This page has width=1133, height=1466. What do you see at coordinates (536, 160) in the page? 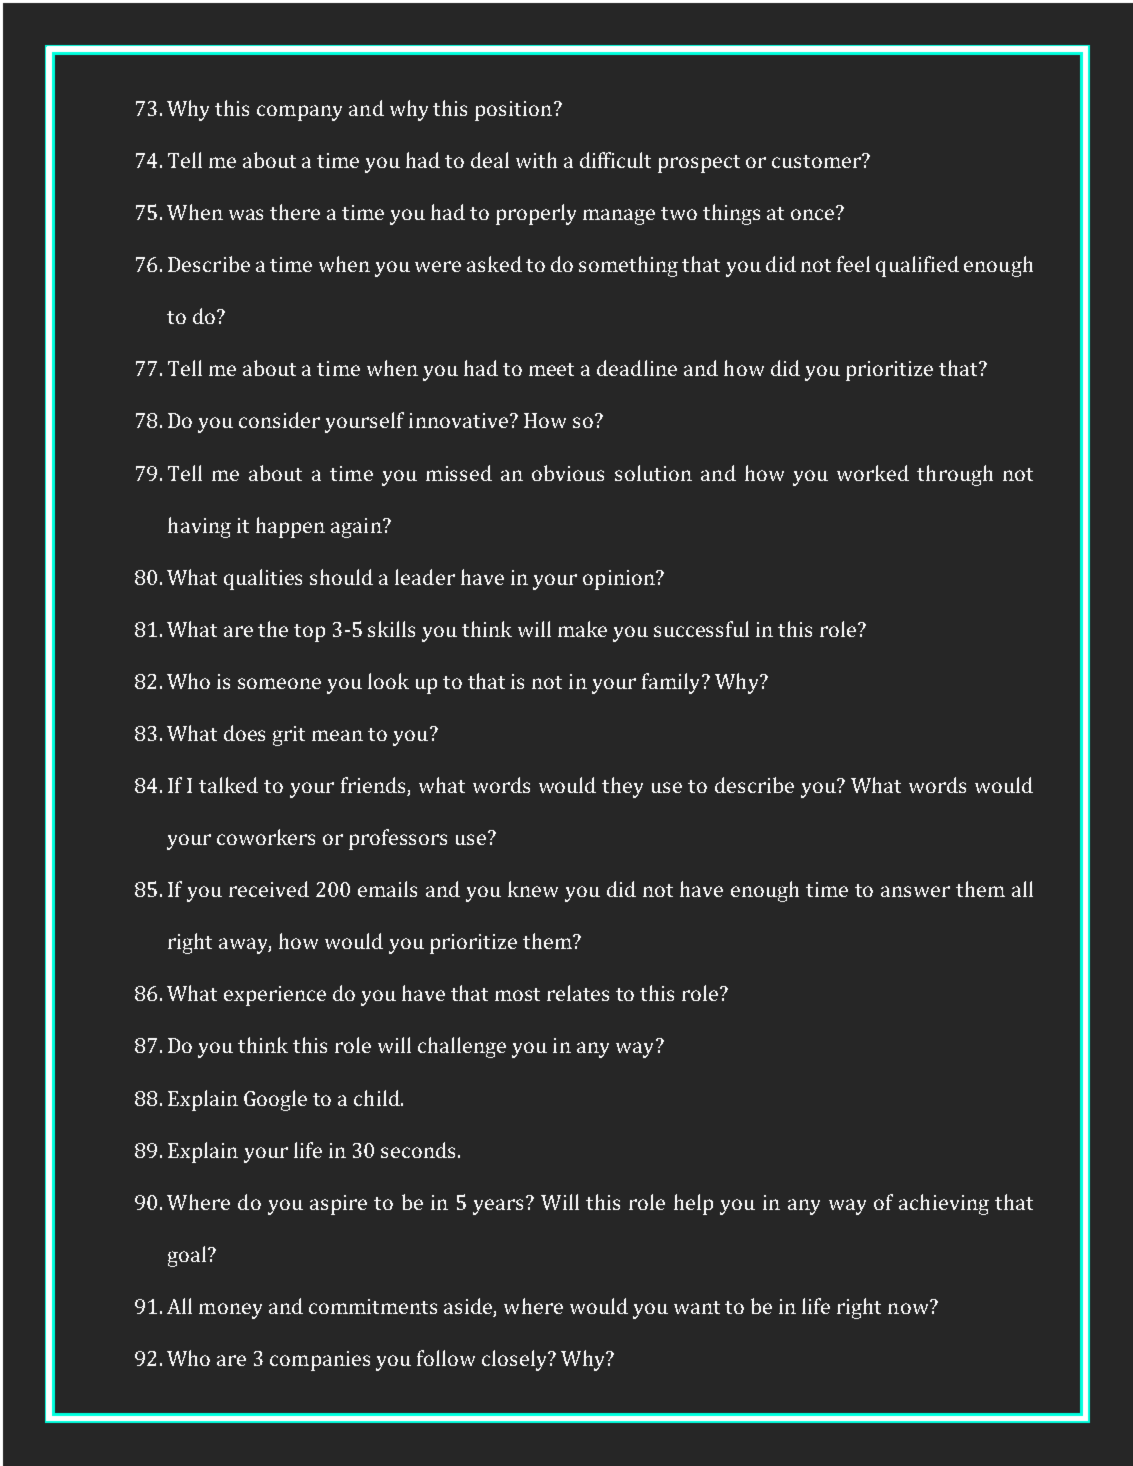
I see `with` at bounding box center [536, 160].
